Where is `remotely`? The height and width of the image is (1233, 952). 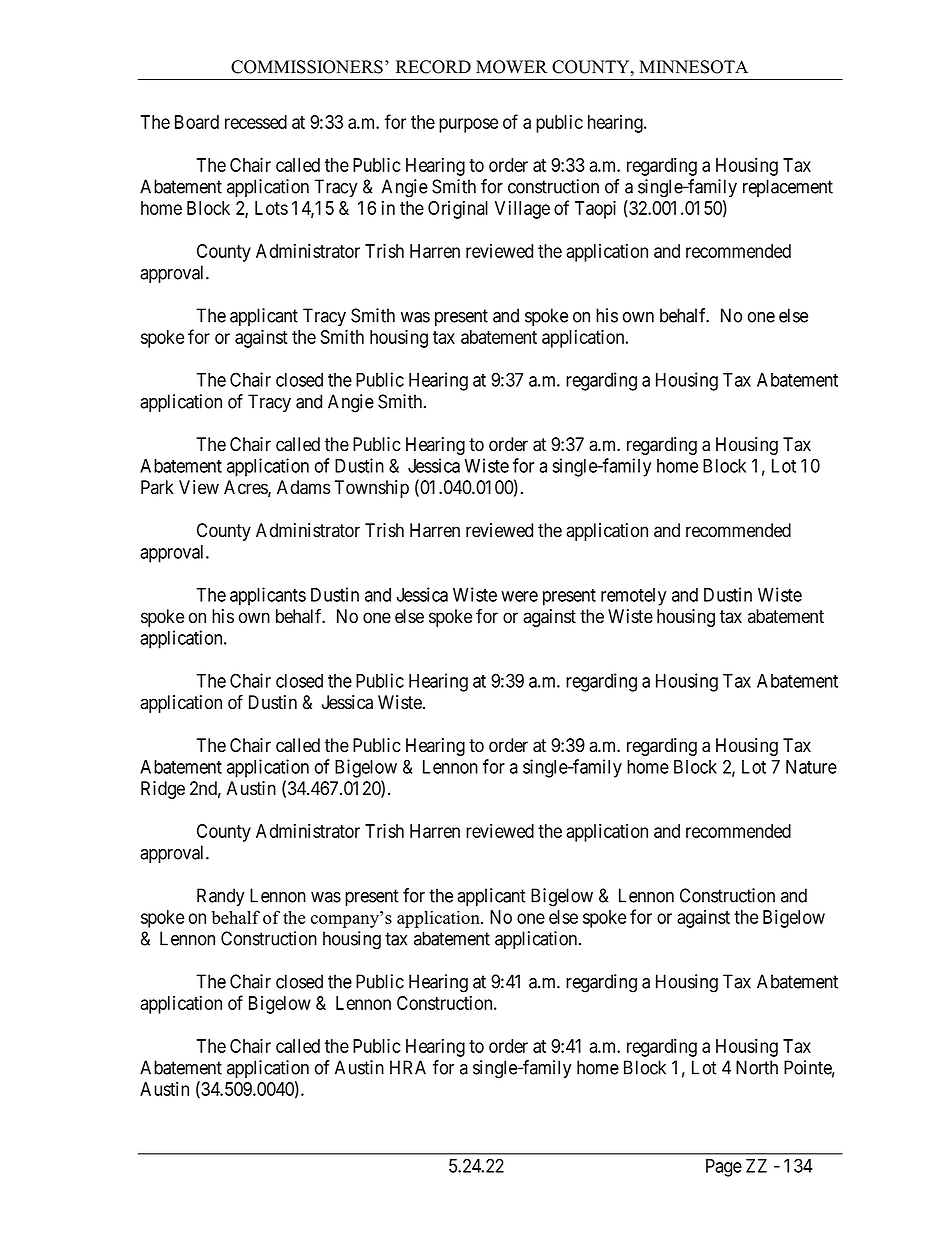 remotely is located at coordinates (633, 597).
